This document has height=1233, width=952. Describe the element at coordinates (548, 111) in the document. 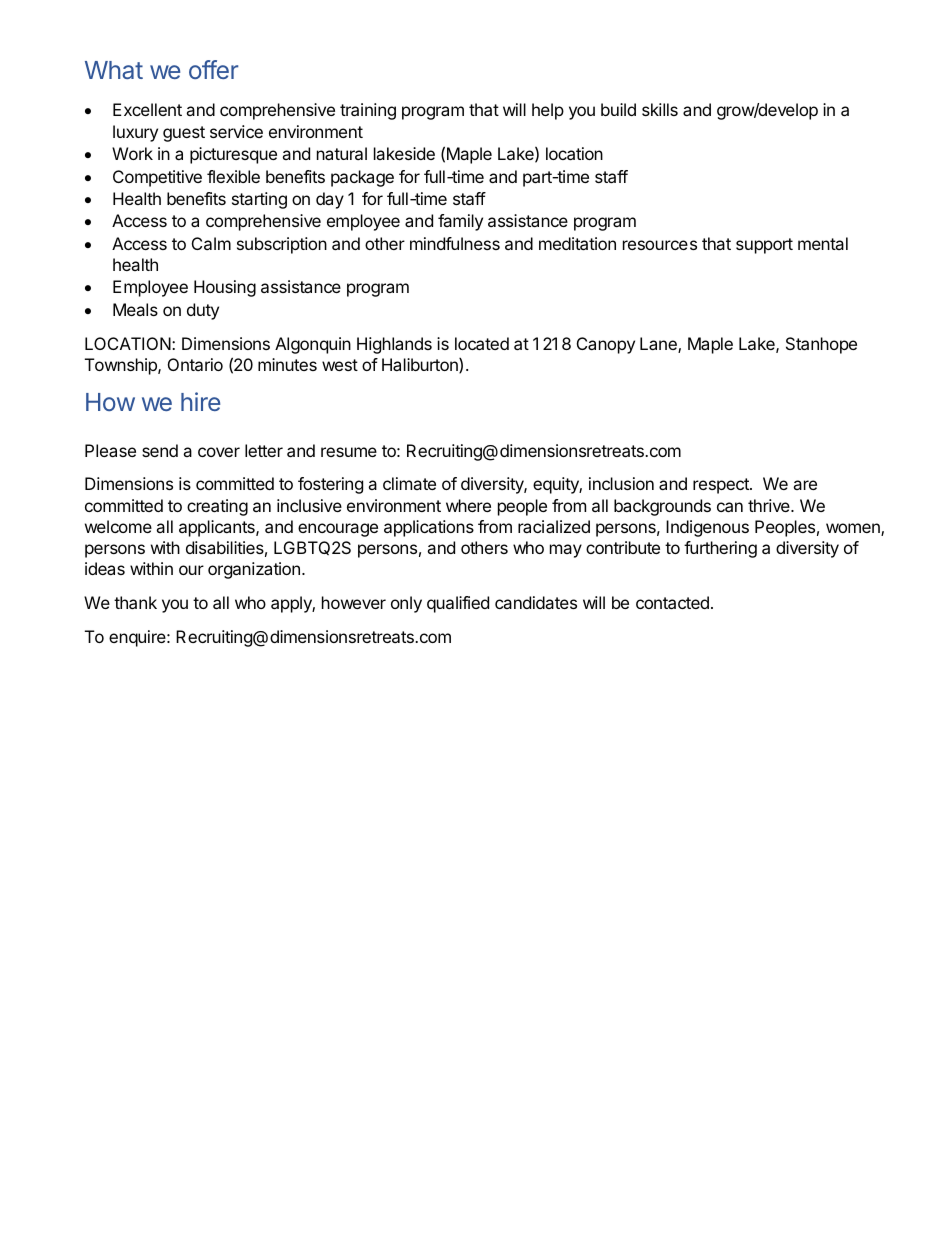

I see `help` at that location.
